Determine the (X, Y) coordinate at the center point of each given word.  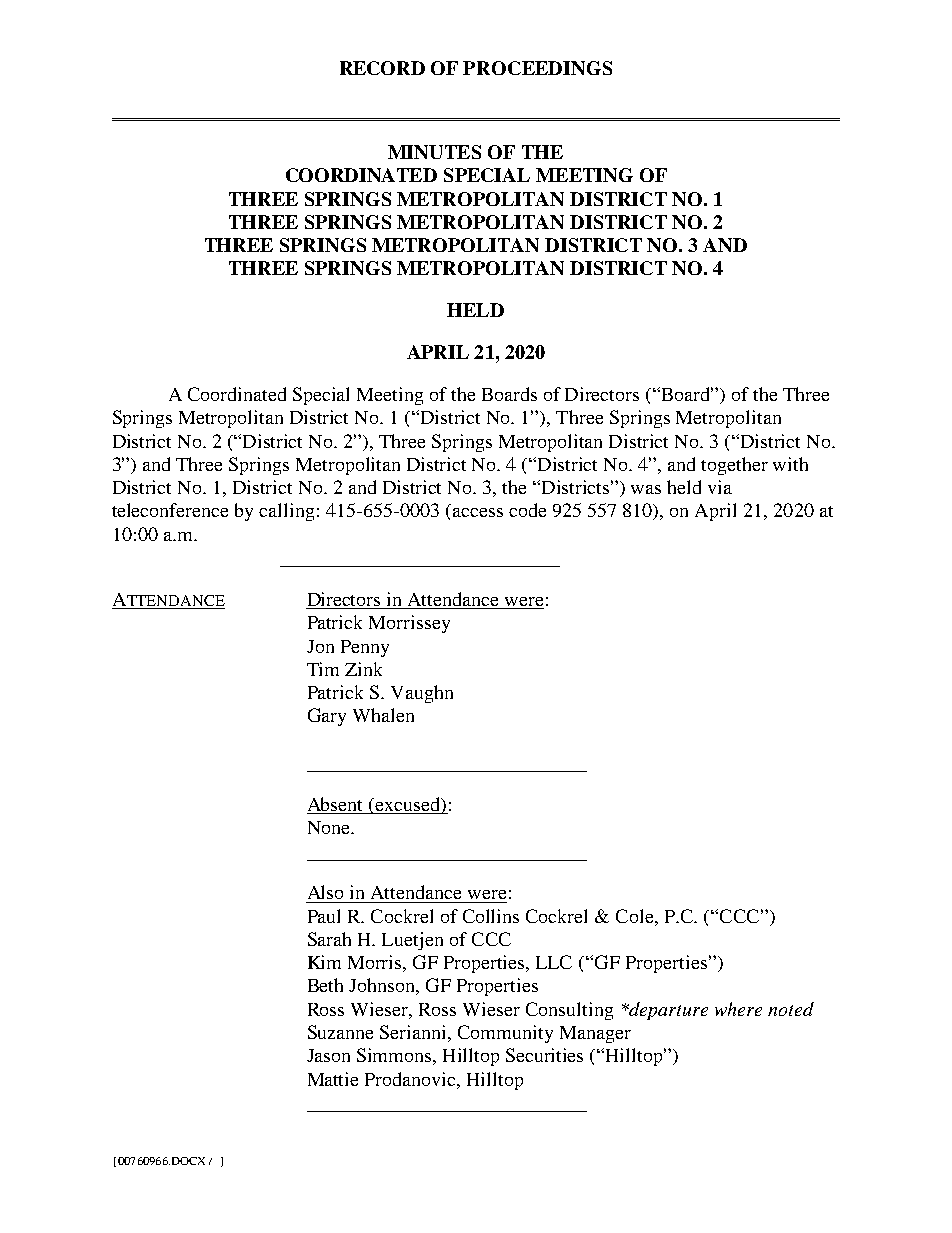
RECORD (382, 68)
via (720, 487)
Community (505, 1034)
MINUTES (434, 152)
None (330, 827)
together (734, 466)
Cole (636, 916)
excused (409, 805)
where (738, 1009)
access (478, 512)
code (527, 510)
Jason (328, 1055)
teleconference (170, 510)
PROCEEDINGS (537, 68)
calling (286, 512)
